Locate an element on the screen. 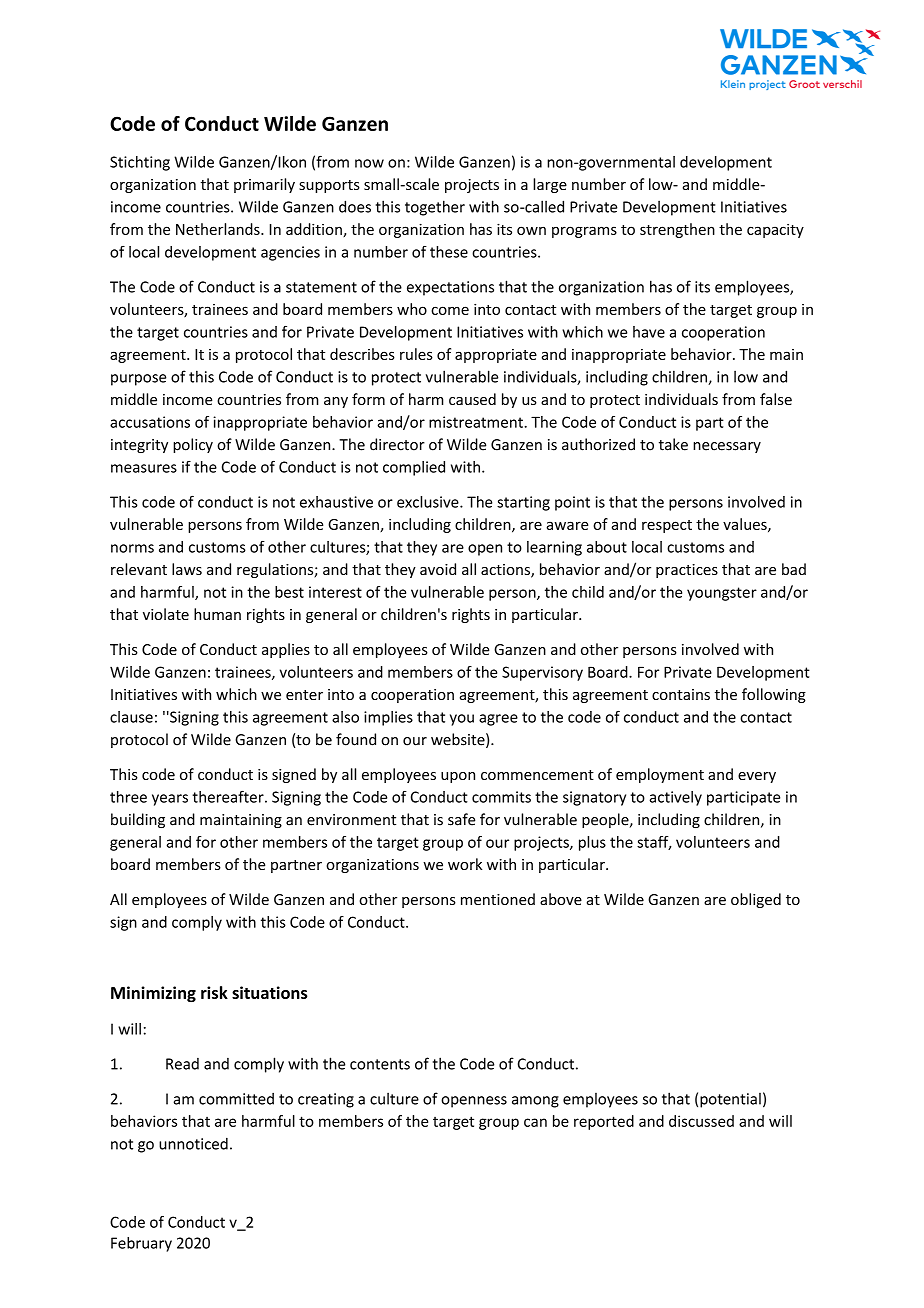 Image resolution: width=924 pixels, height=1308 pixels. obliged is located at coordinates (756, 900).
